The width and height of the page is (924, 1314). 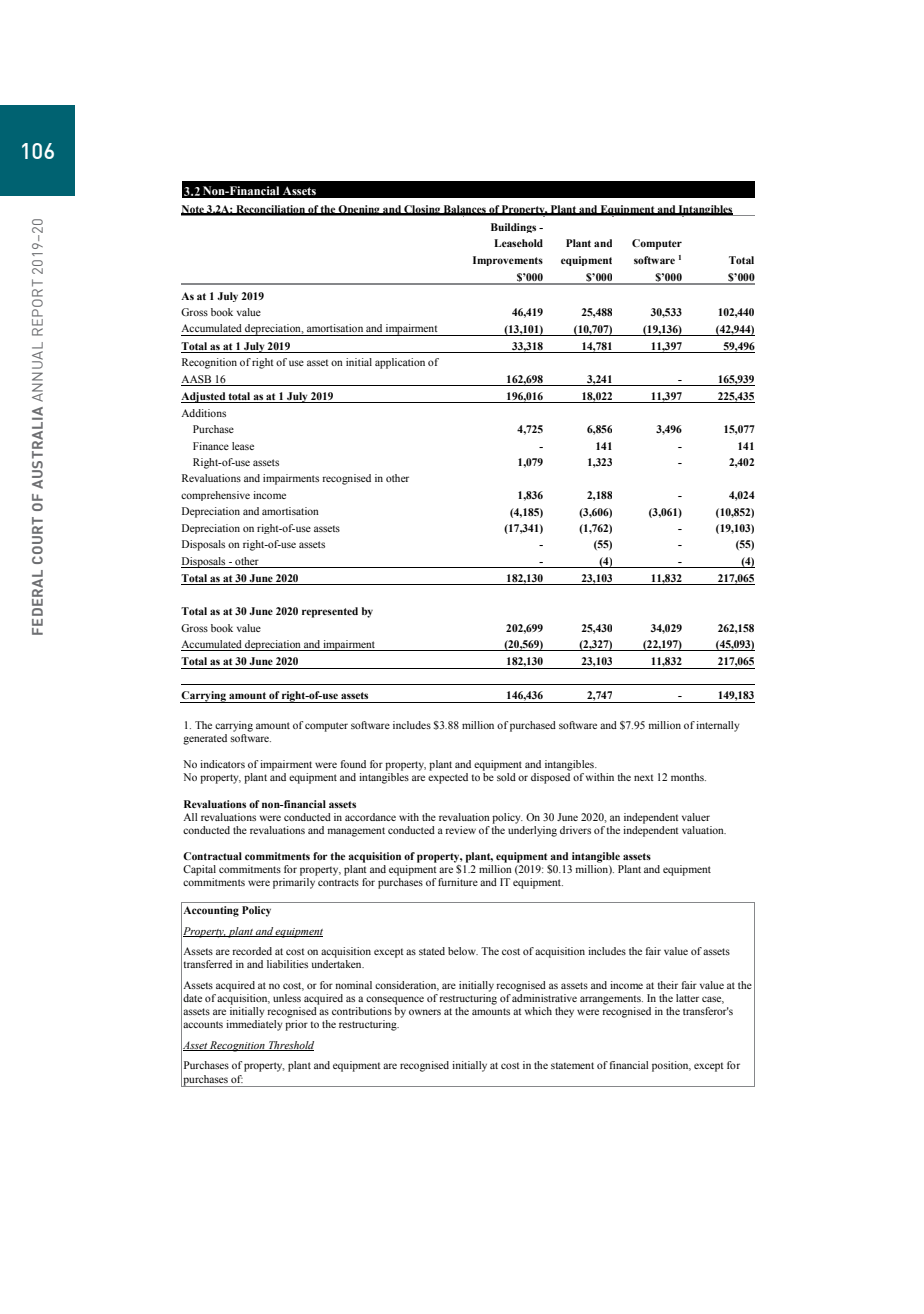 I want to click on expected, so click(x=448, y=778).
